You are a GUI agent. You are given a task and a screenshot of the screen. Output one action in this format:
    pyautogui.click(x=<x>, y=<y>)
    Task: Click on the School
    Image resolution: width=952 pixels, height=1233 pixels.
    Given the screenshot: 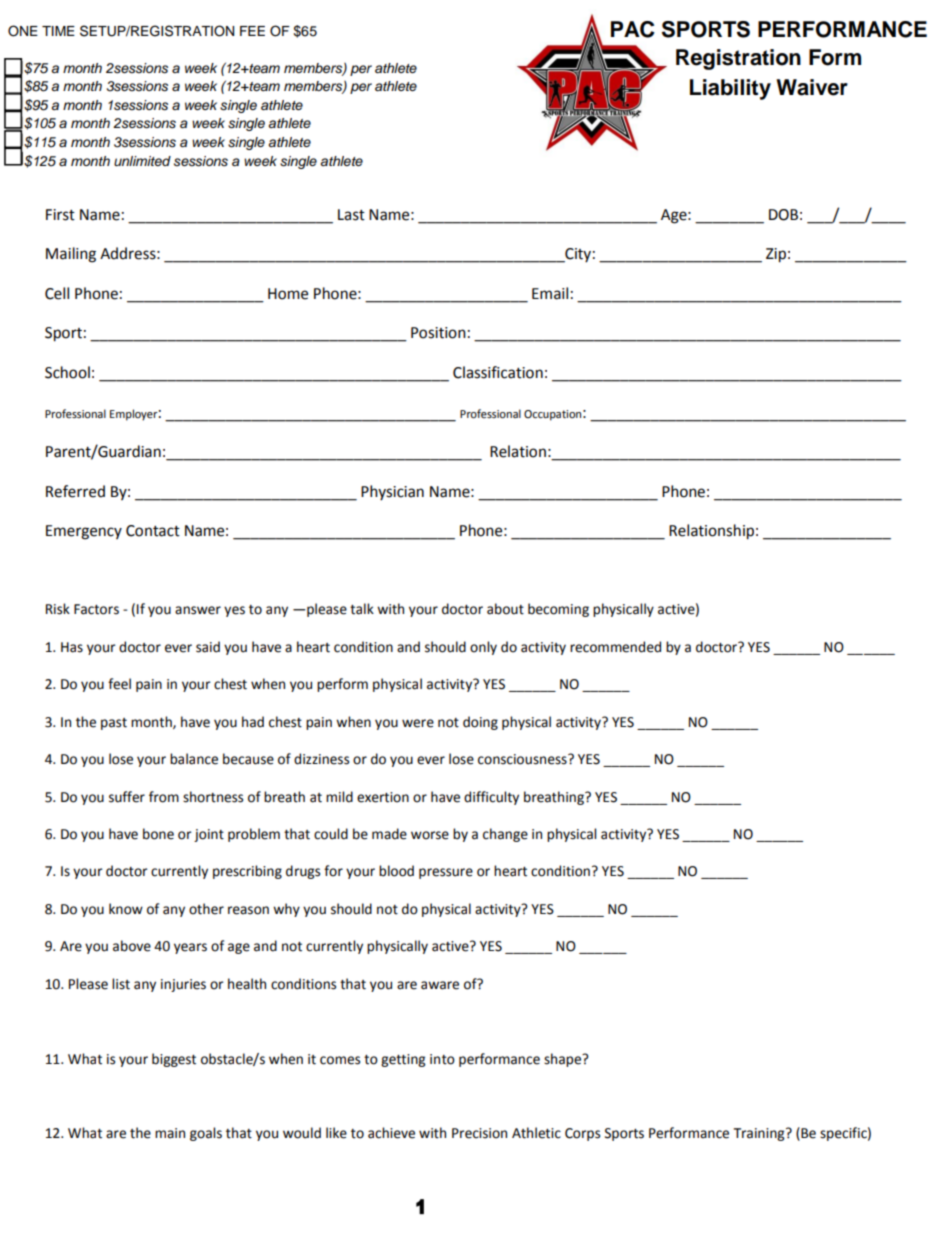 What is the action you would take?
    pyautogui.click(x=67, y=372)
